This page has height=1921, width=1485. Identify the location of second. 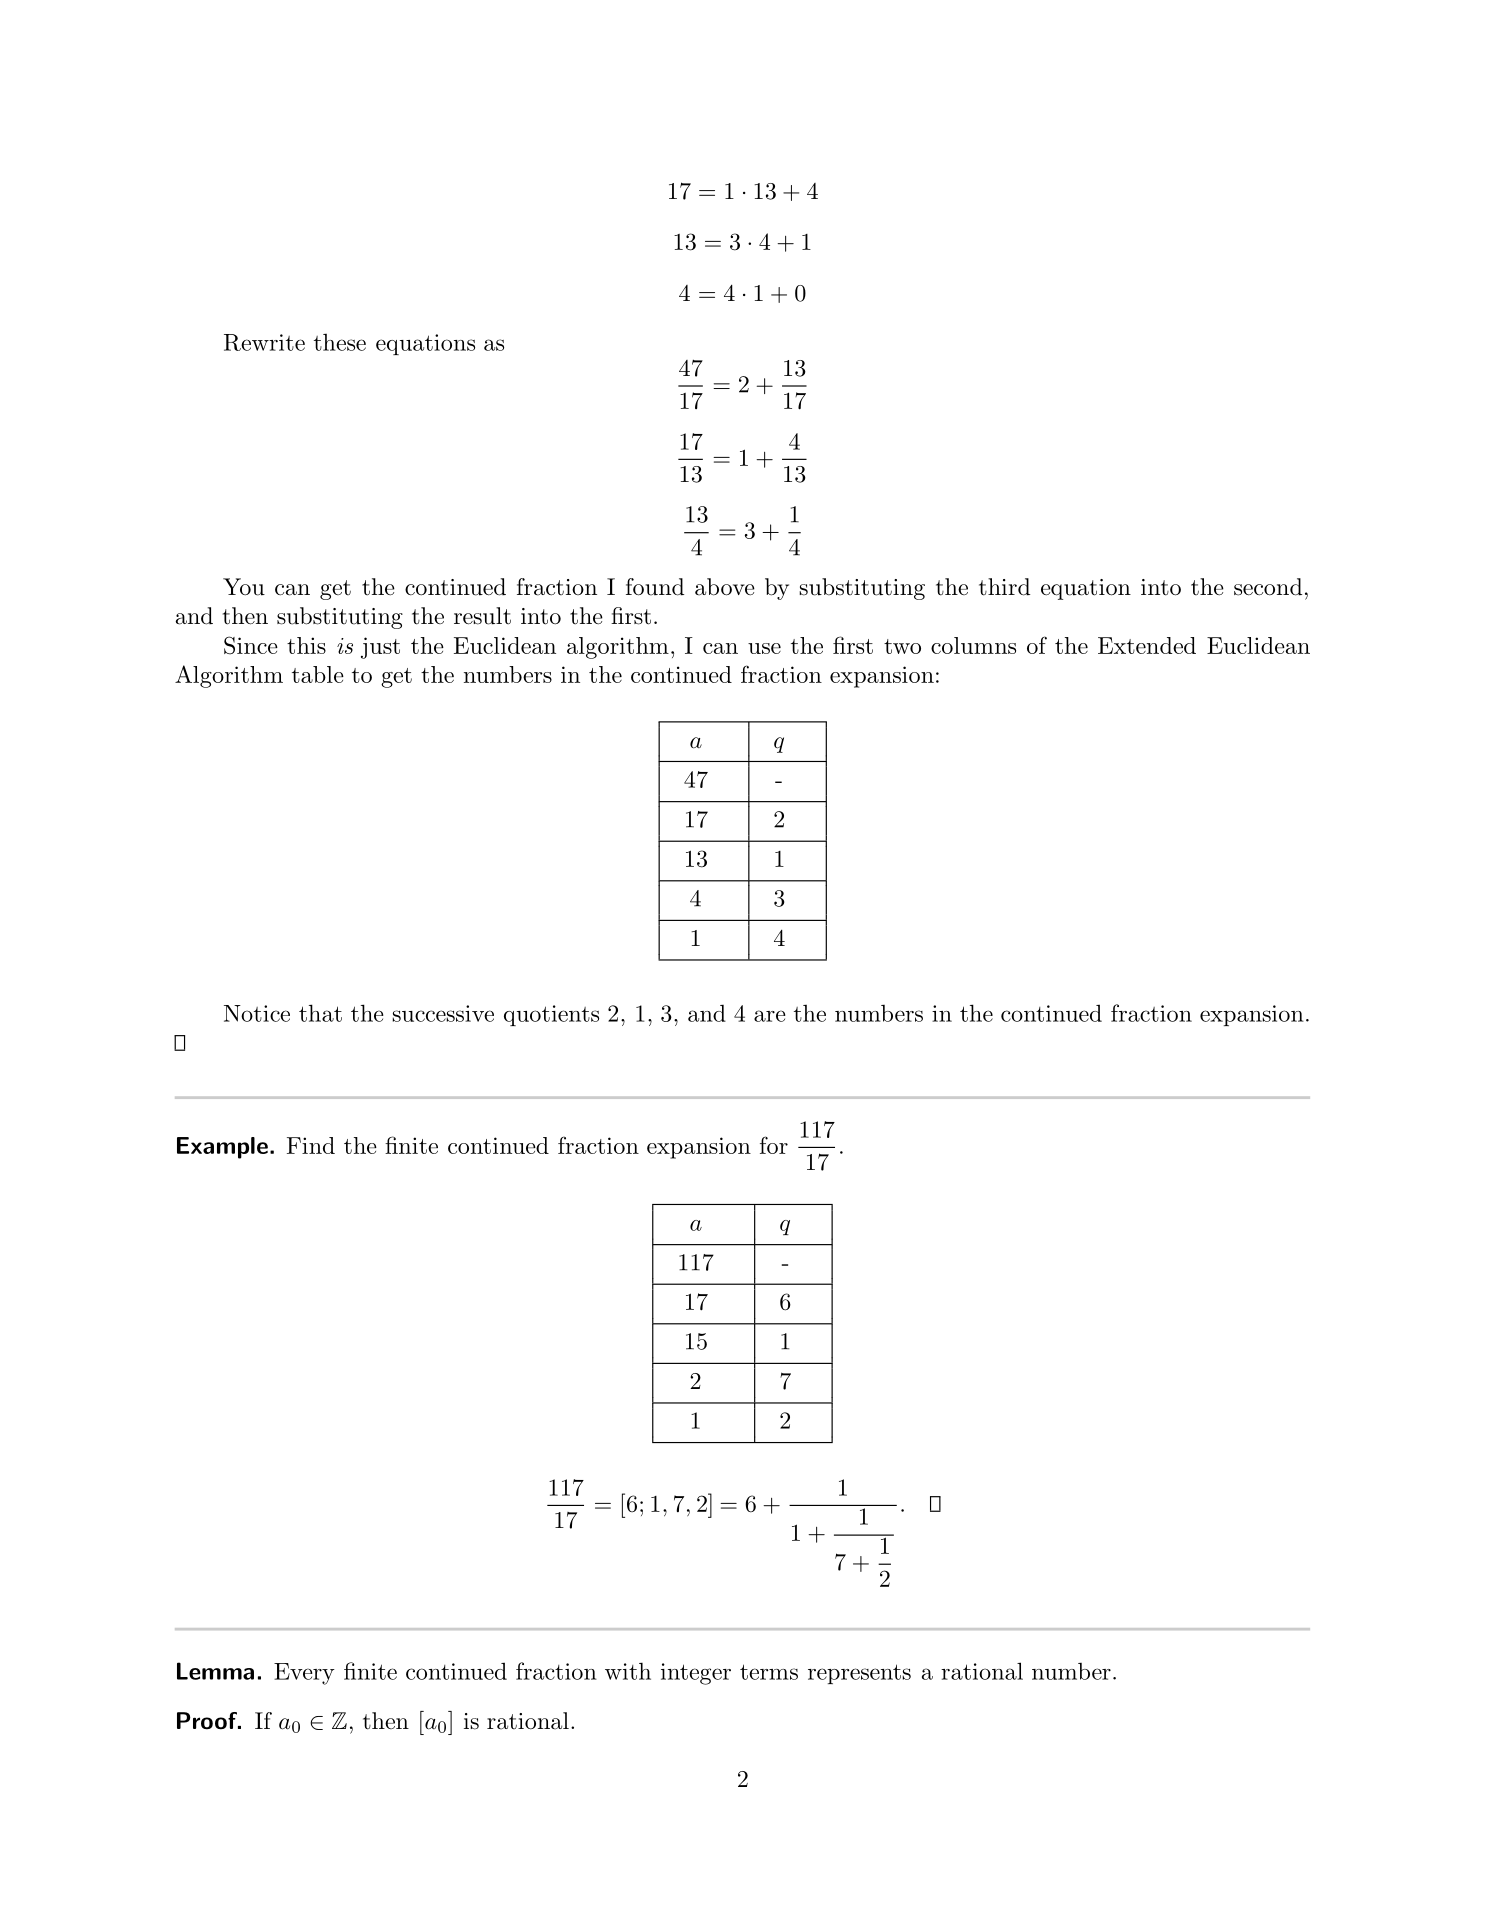
(1268, 587).
